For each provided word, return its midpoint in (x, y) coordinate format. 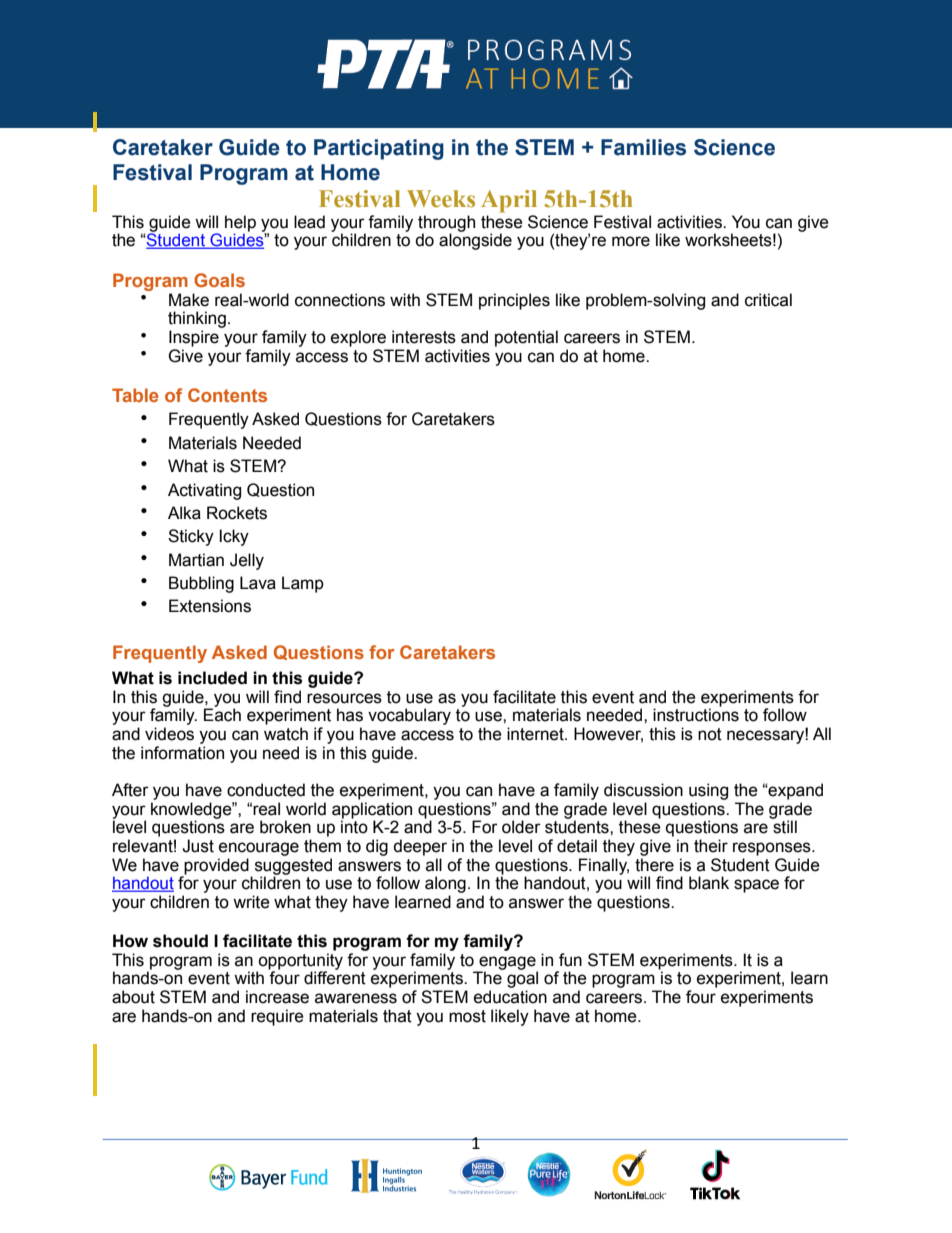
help (240, 224)
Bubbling (201, 584)
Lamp (303, 584)
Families (643, 147)
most (467, 1016)
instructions (696, 715)
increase (277, 997)
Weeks (441, 199)
